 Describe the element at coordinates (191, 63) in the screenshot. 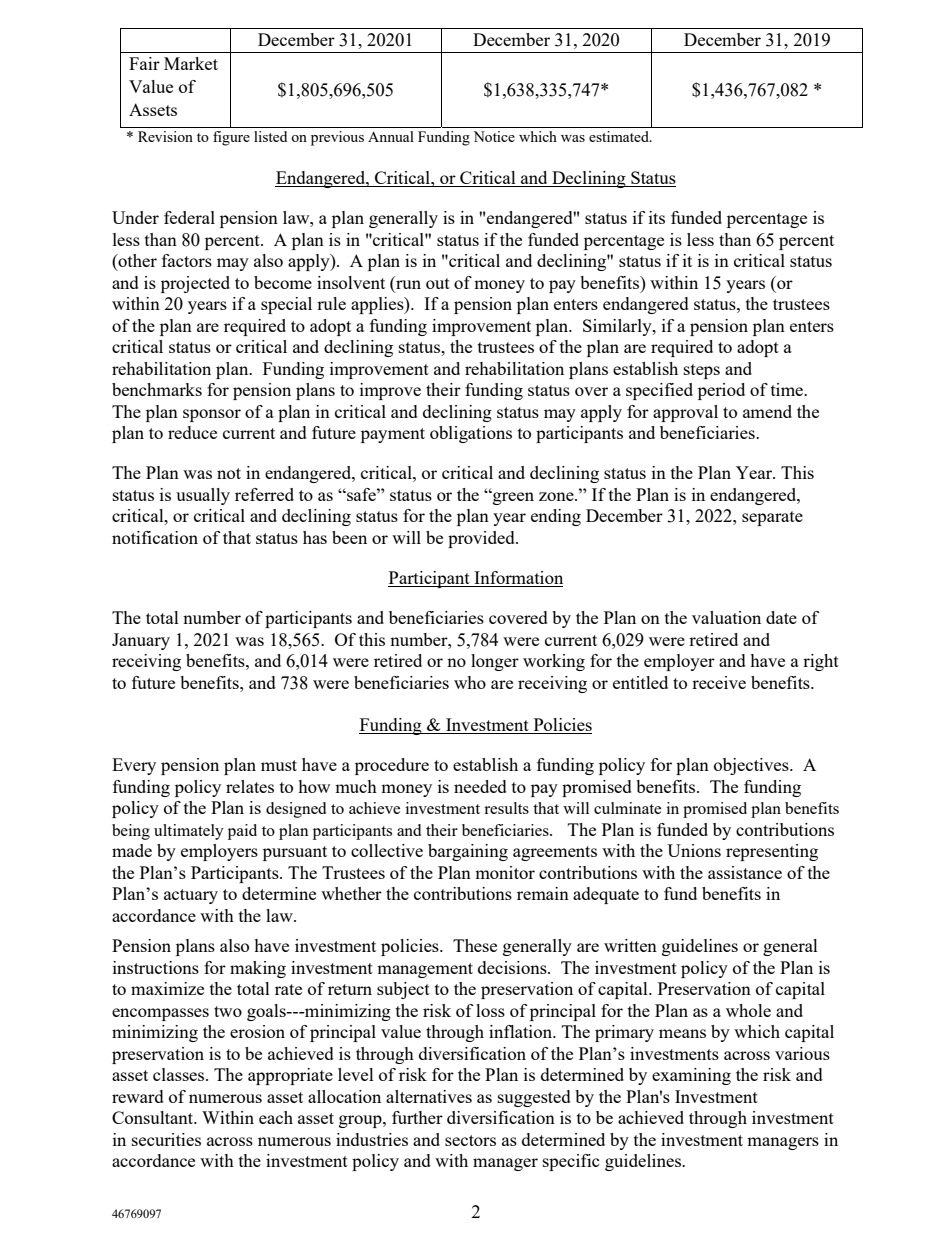

I see `Market` at that location.
